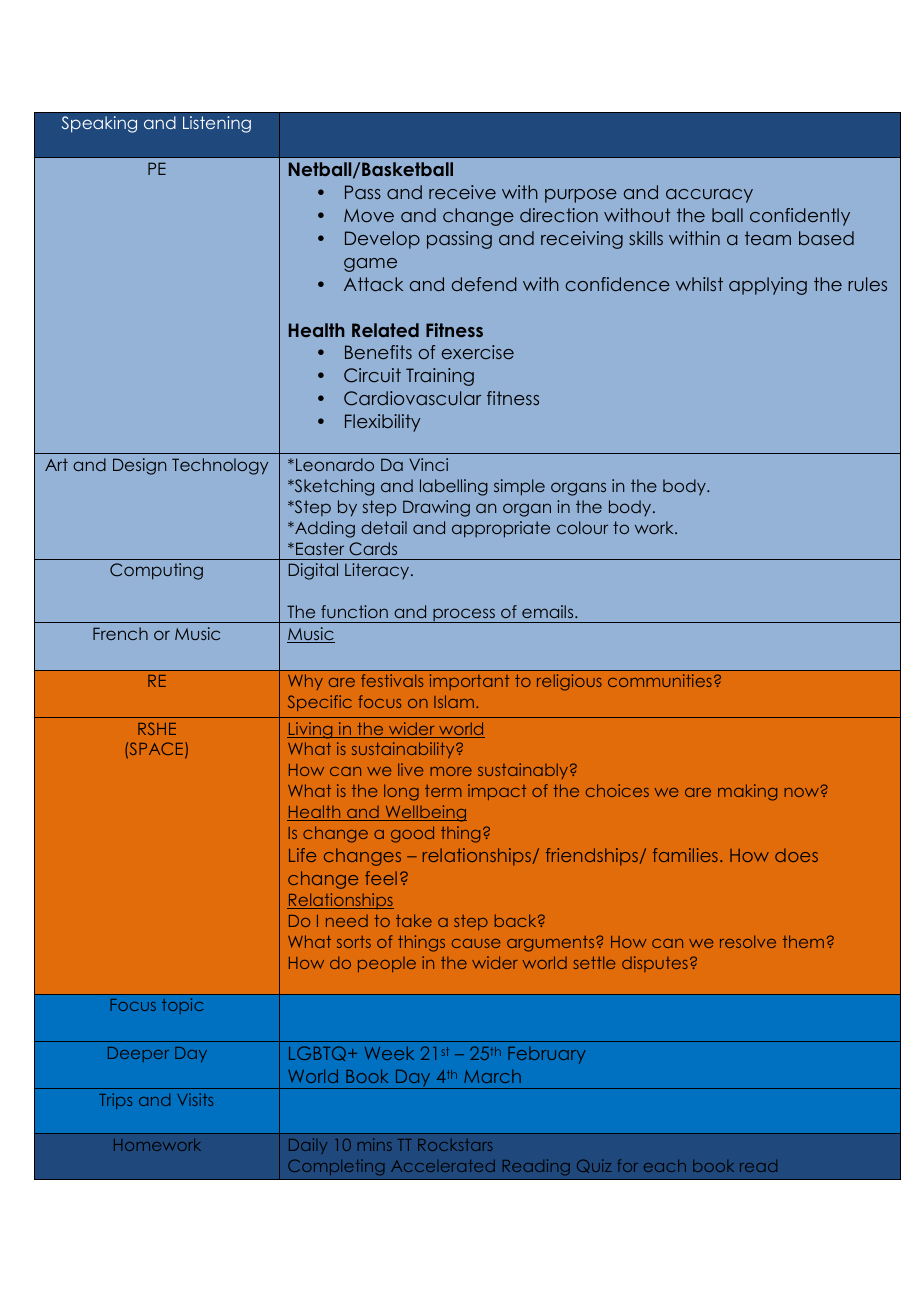 This image has width=924, height=1308. I want to click on Design, so click(139, 466).
